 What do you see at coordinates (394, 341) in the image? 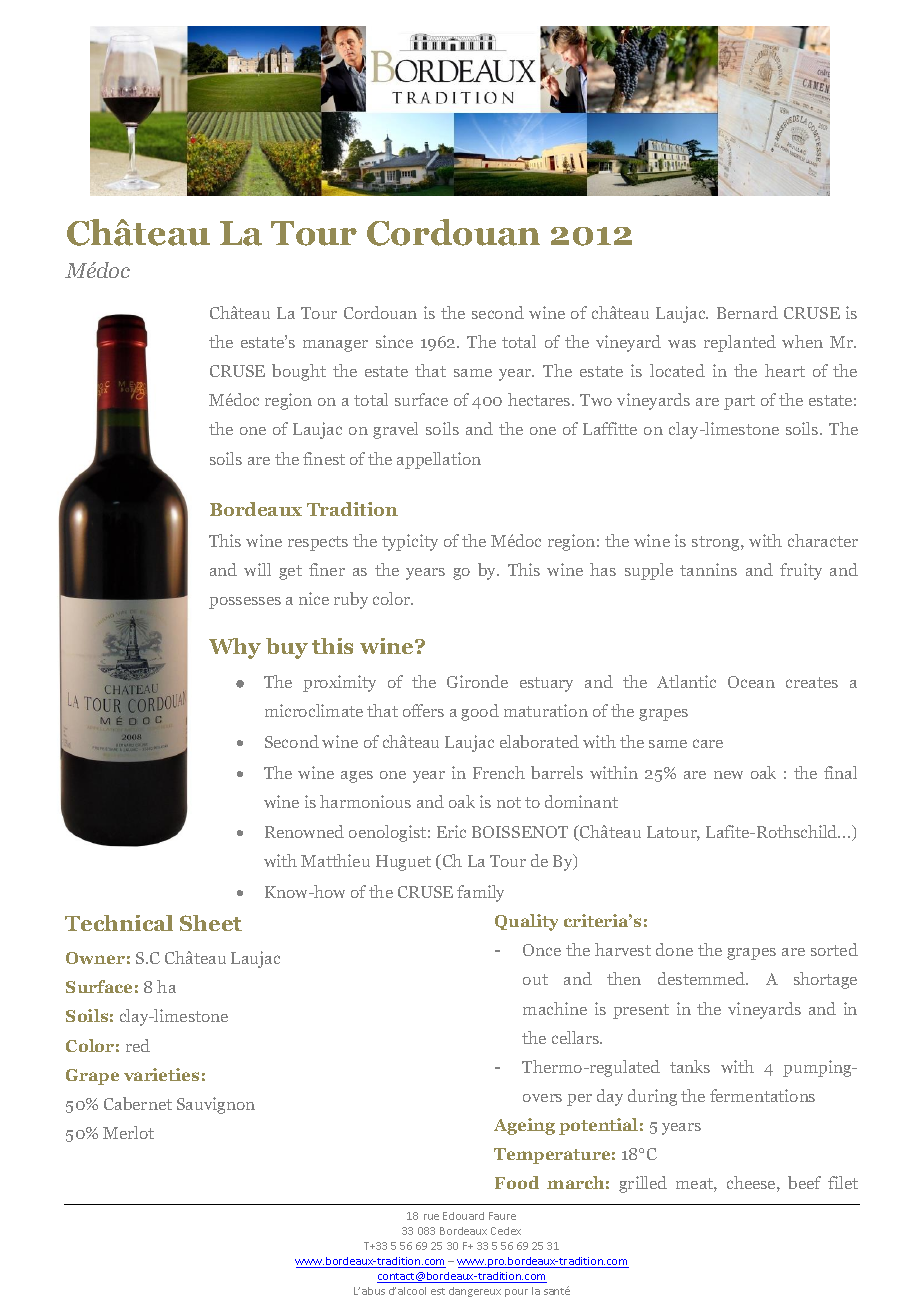
I see `since` at bounding box center [394, 341].
